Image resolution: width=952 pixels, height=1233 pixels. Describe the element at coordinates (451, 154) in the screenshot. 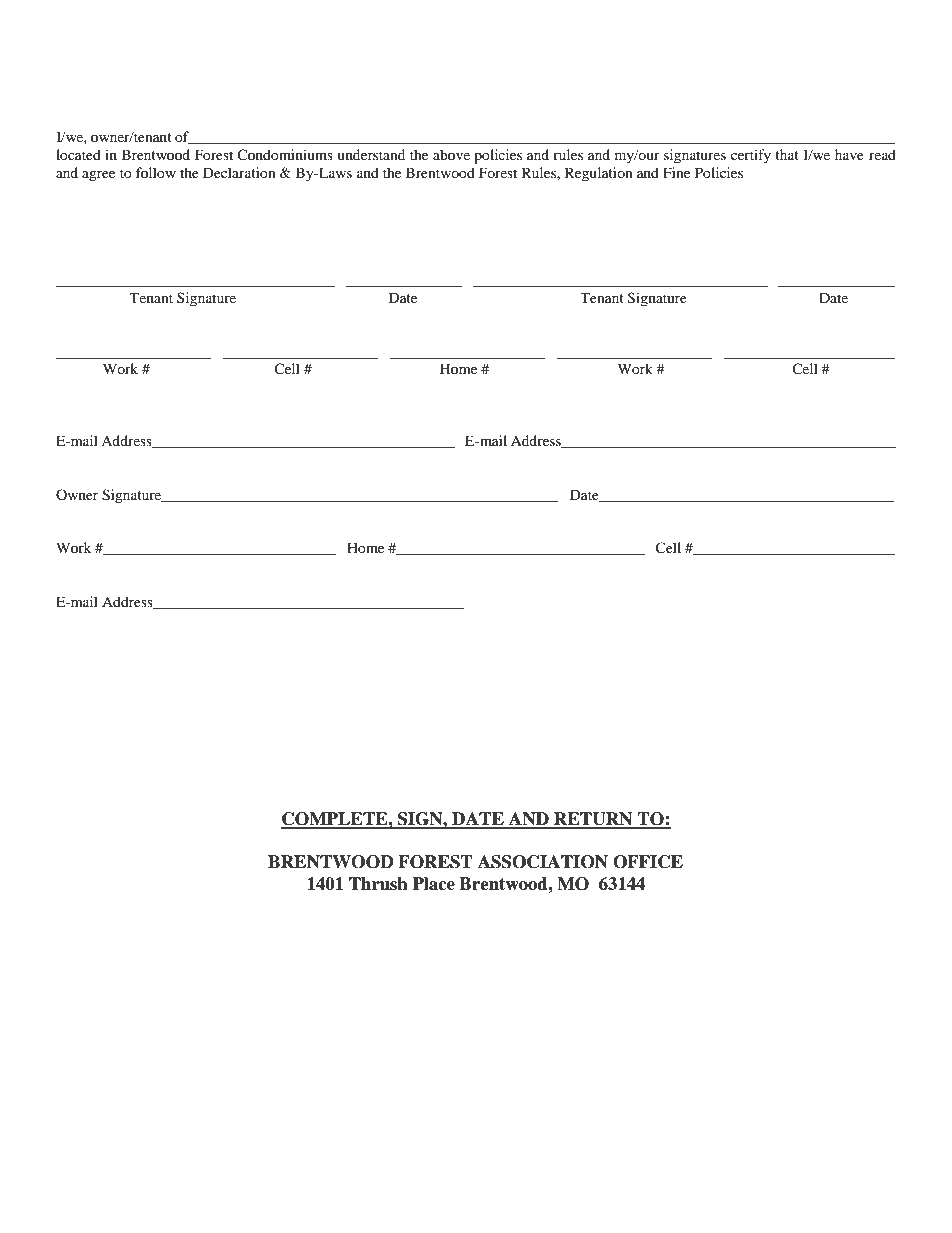

I see `above` at that location.
